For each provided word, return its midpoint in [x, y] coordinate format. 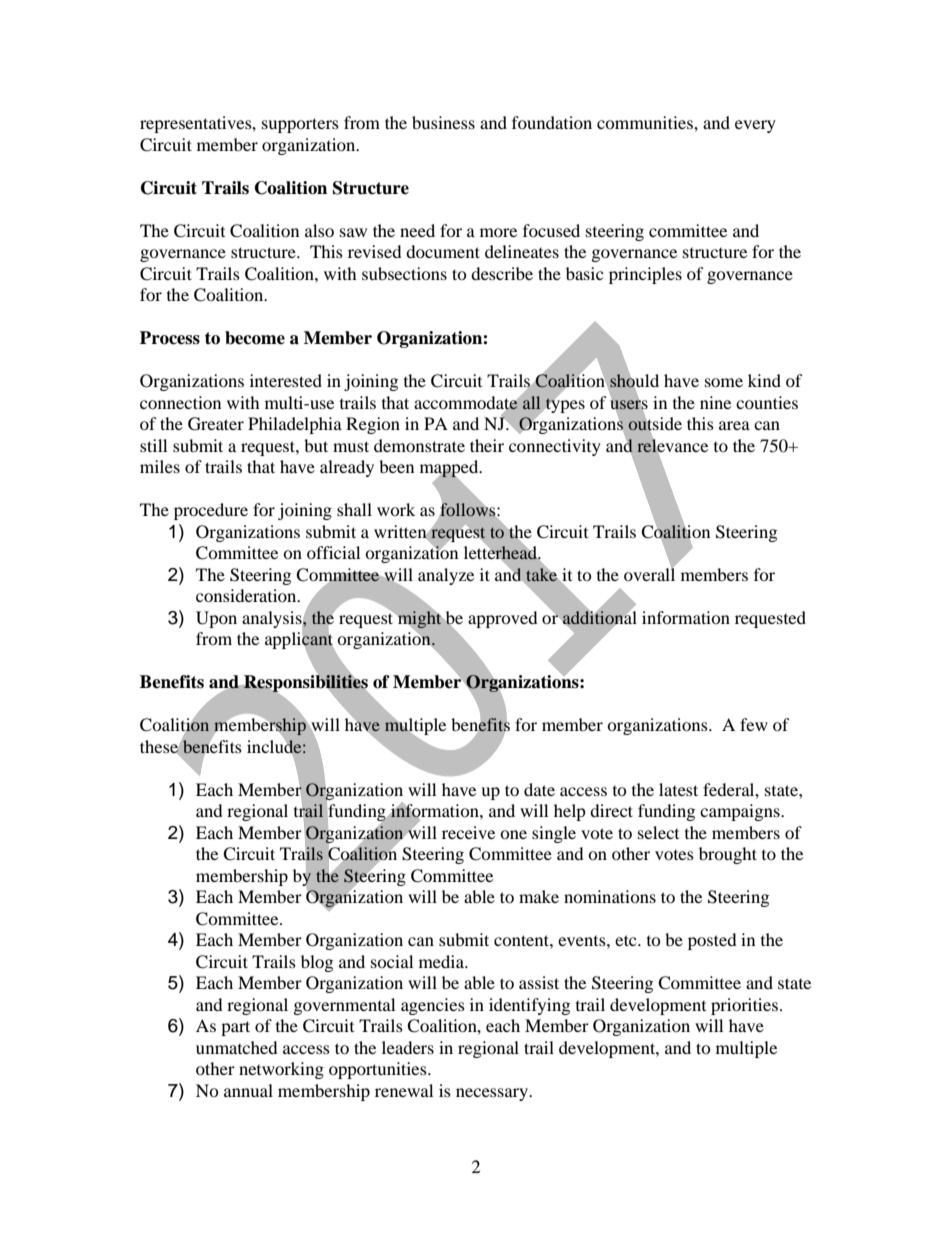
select [658, 832]
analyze [446, 576]
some [724, 382]
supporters [300, 125]
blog [317, 963]
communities [646, 122]
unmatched [237, 1047]
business [443, 122]
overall [649, 573]
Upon [216, 619]
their [487, 445]
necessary [493, 1094]
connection [180, 402]
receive [468, 832]
